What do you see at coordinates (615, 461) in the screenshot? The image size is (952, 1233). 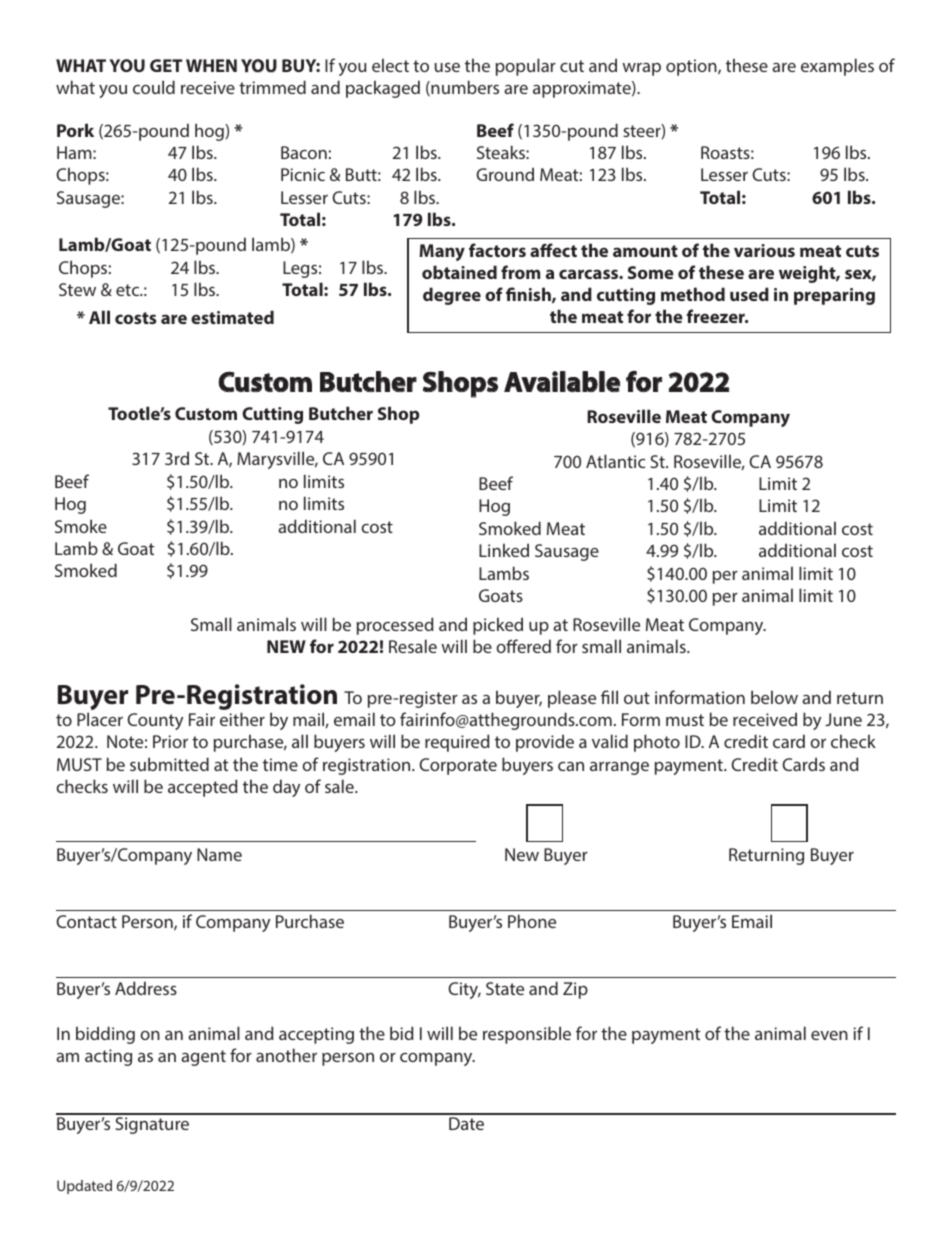 I see `Atlantic` at bounding box center [615, 461].
